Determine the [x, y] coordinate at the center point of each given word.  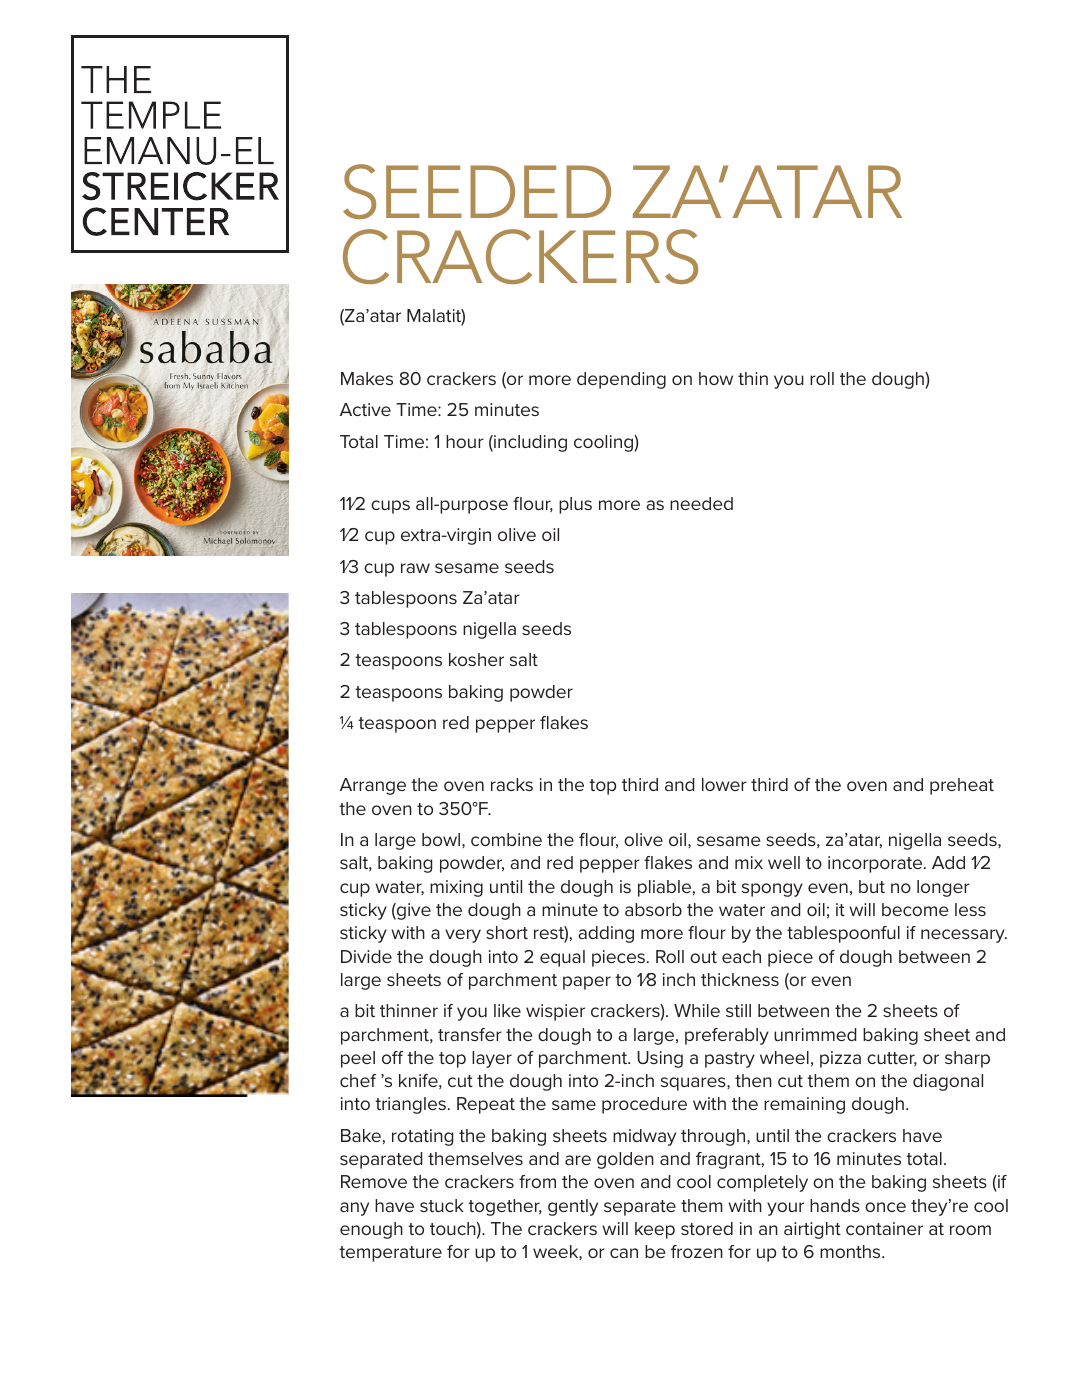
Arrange [373, 786]
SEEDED [477, 191]
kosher [476, 659]
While [697, 1010]
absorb [653, 909]
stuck [442, 1205]
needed [701, 503]
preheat [962, 786]
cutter [892, 1059]
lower [724, 784]
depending [621, 380]
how [716, 378]
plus [575, 505]
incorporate [876, 864]
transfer [470, 1034]
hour [465, 441]
